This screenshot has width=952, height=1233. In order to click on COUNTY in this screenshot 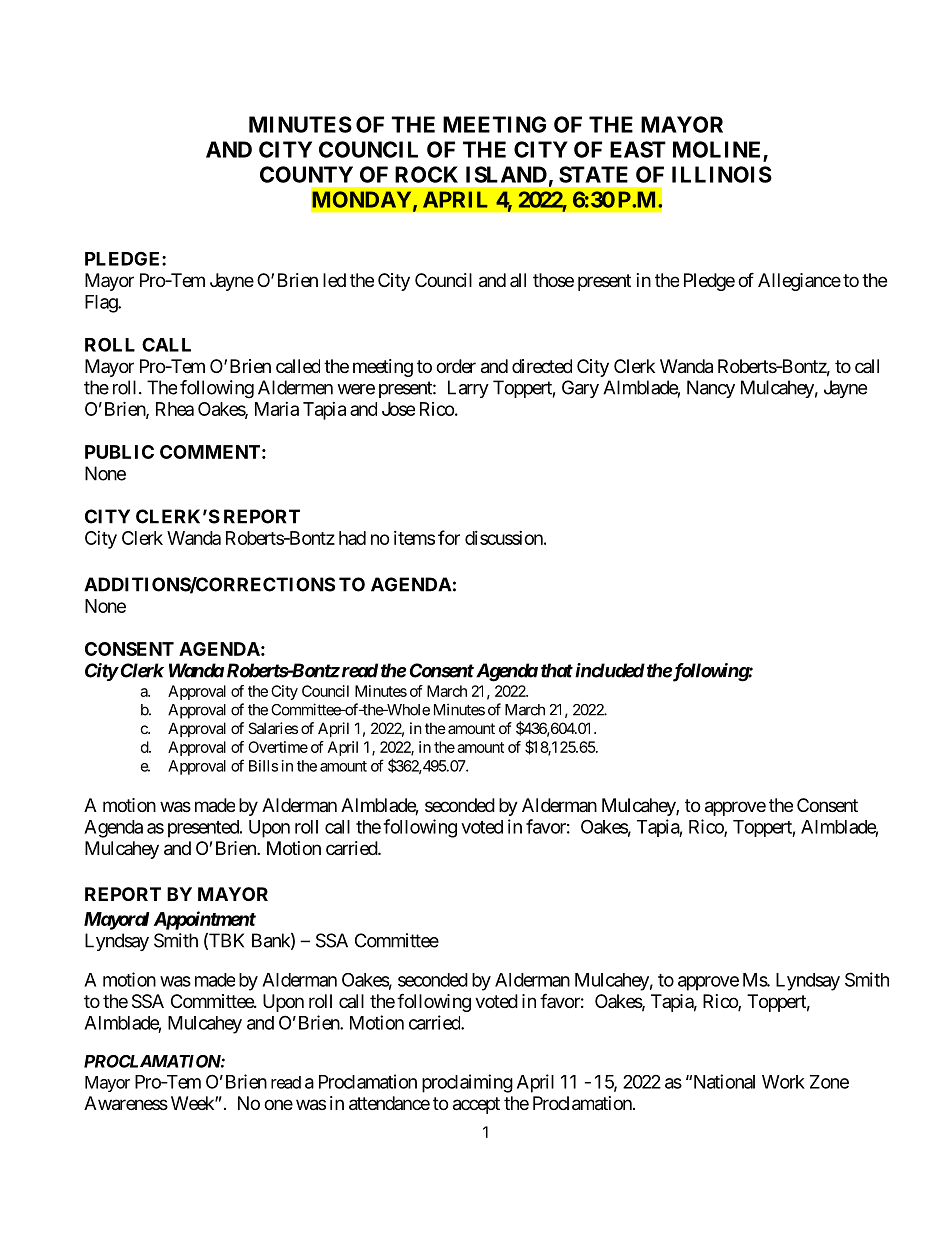, I will do `click(306, 174)`.
